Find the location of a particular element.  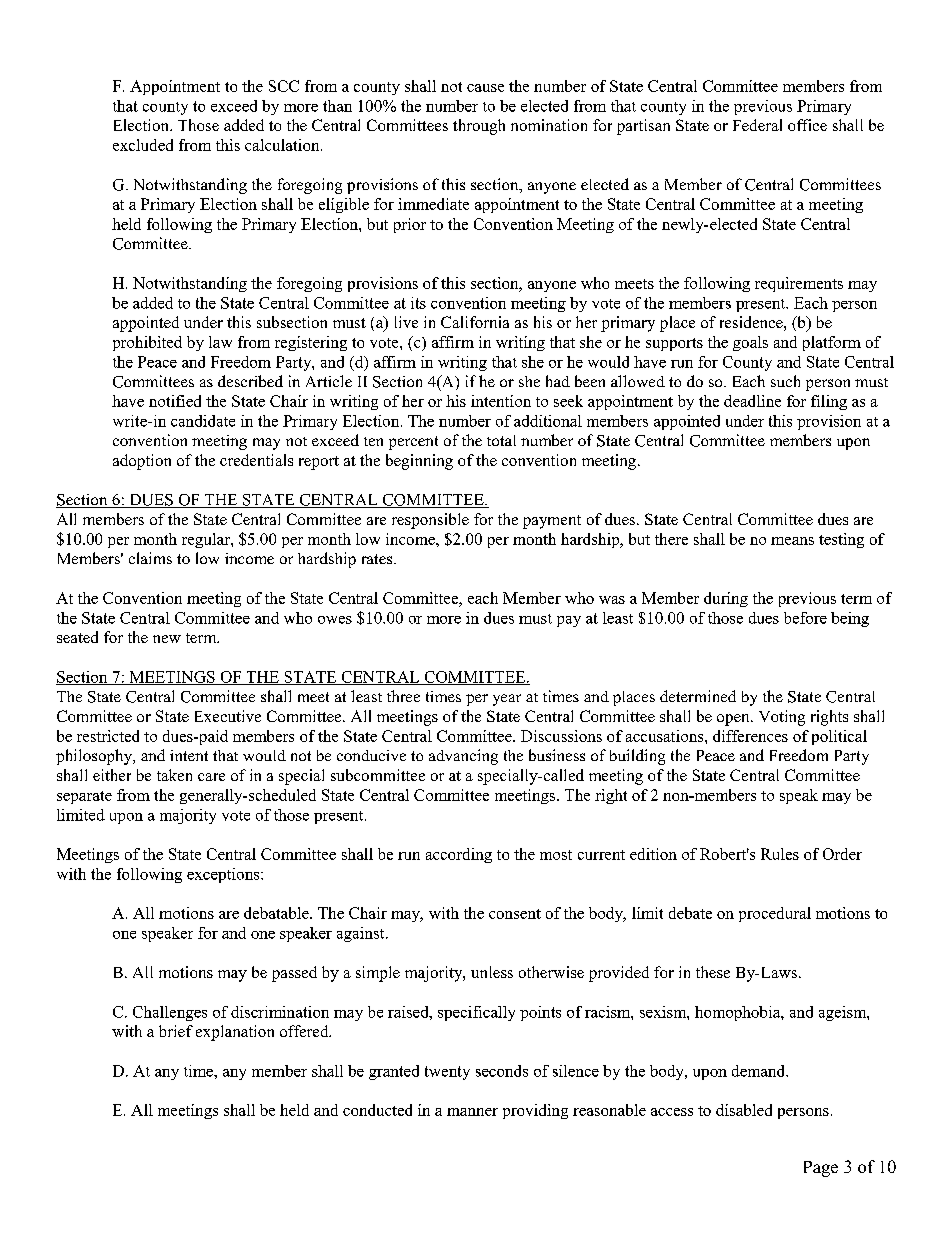

beginning is located at coordinates (419, 462).
